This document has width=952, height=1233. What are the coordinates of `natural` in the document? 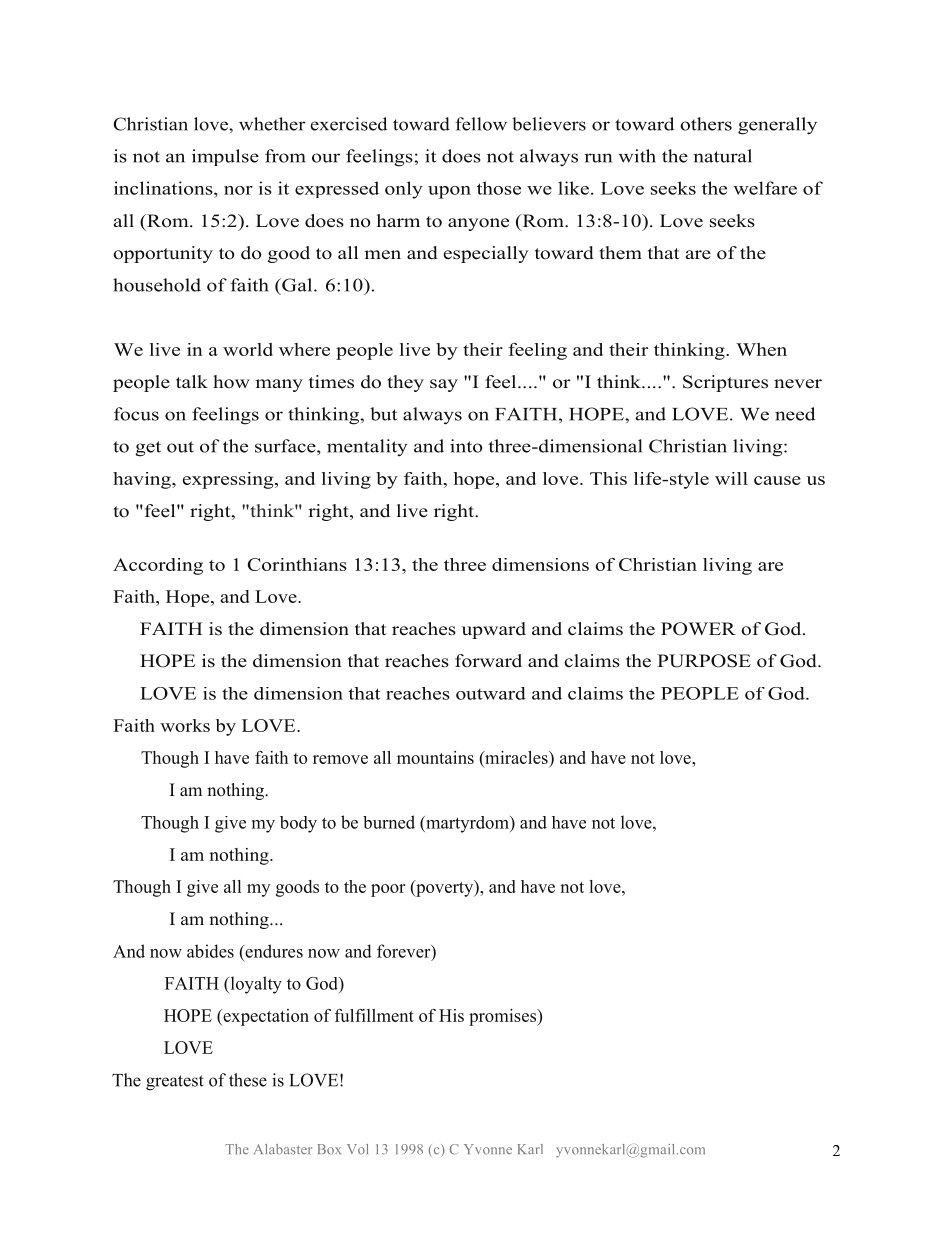 It's located at (722, 156).
